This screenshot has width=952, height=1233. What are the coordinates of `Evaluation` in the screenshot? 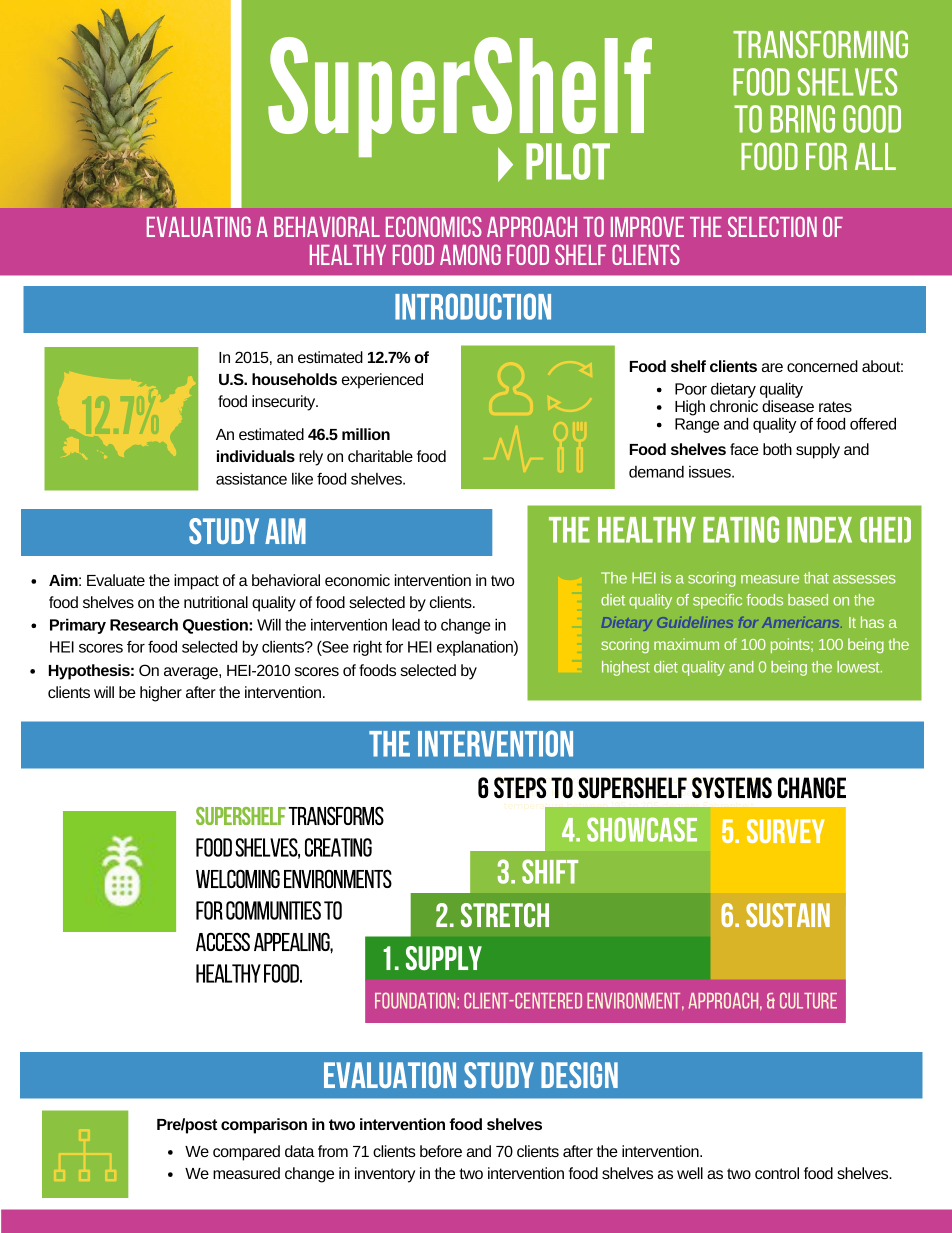 It's located at (390, 1075).
